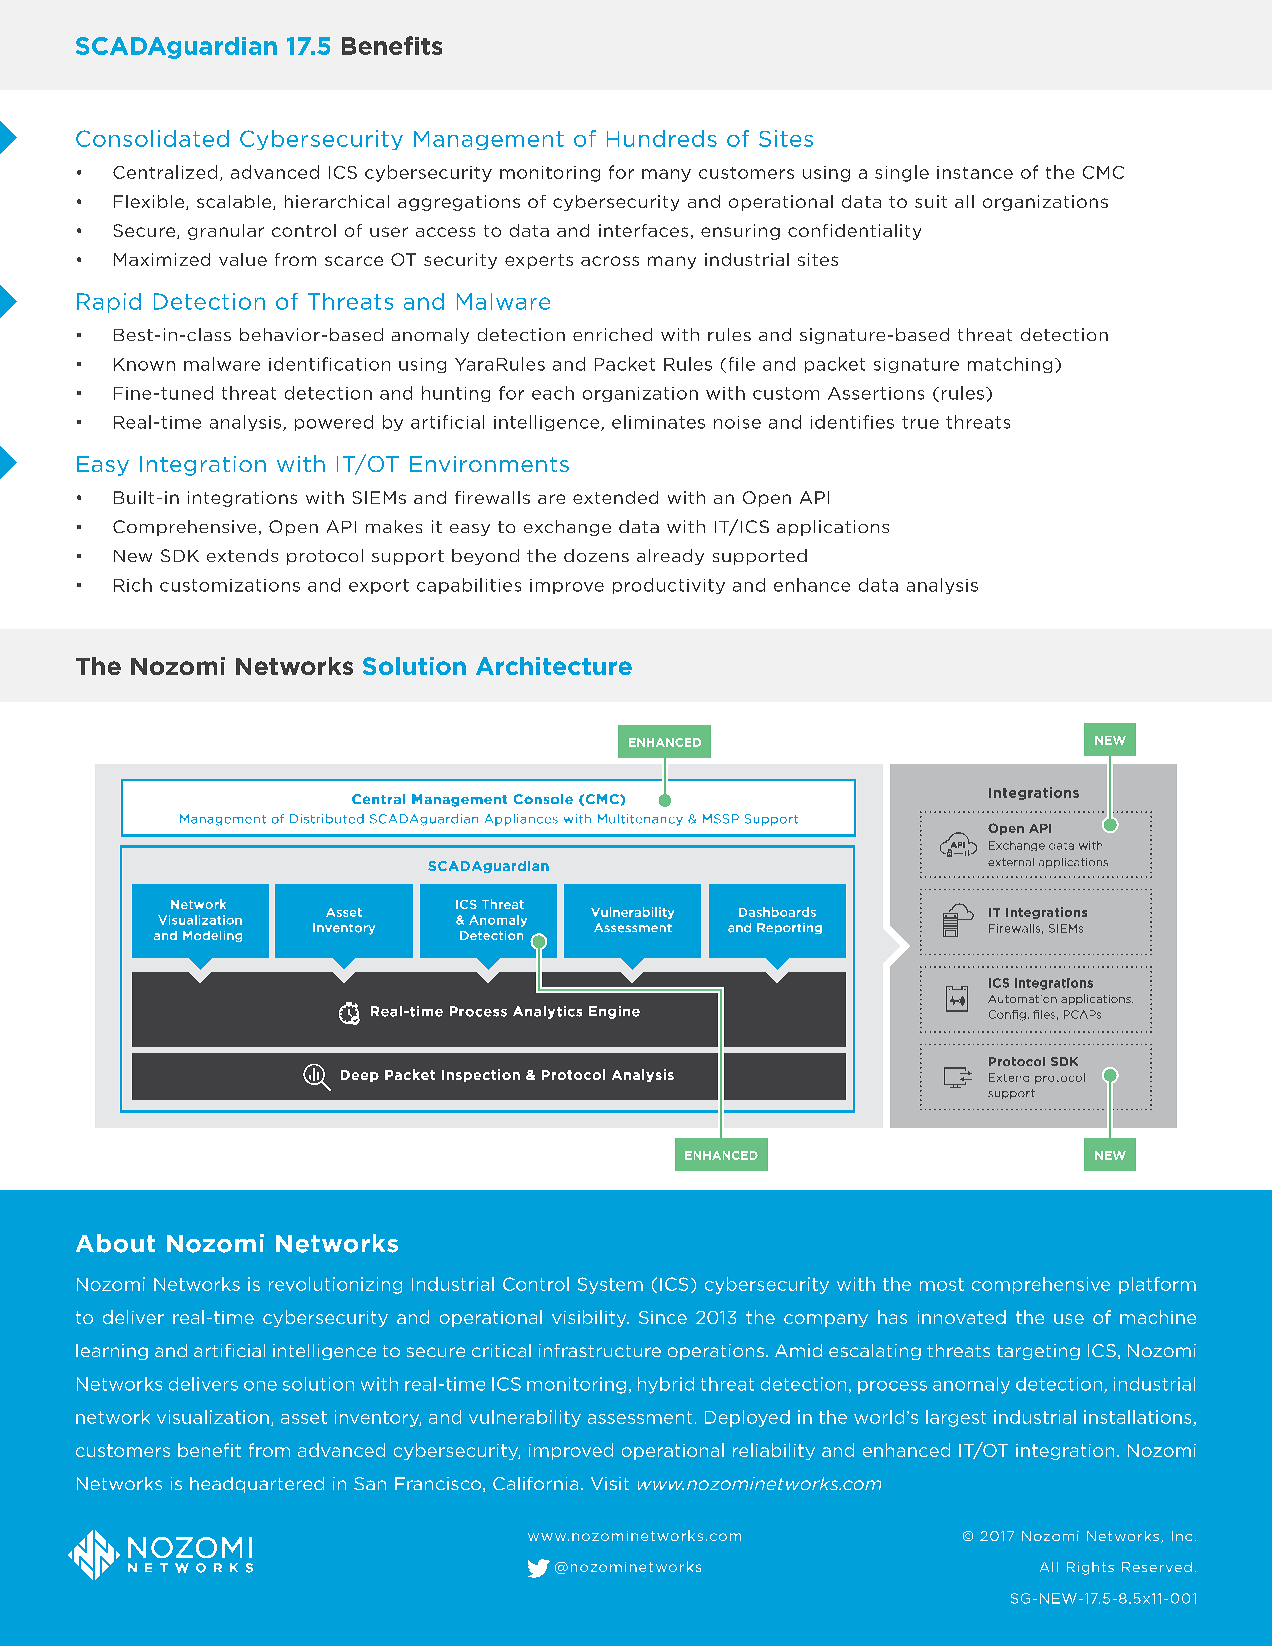  What do you see at coordinates (554, 666) in the page?
I see `Architecture` at bounding box center [554, 666].
